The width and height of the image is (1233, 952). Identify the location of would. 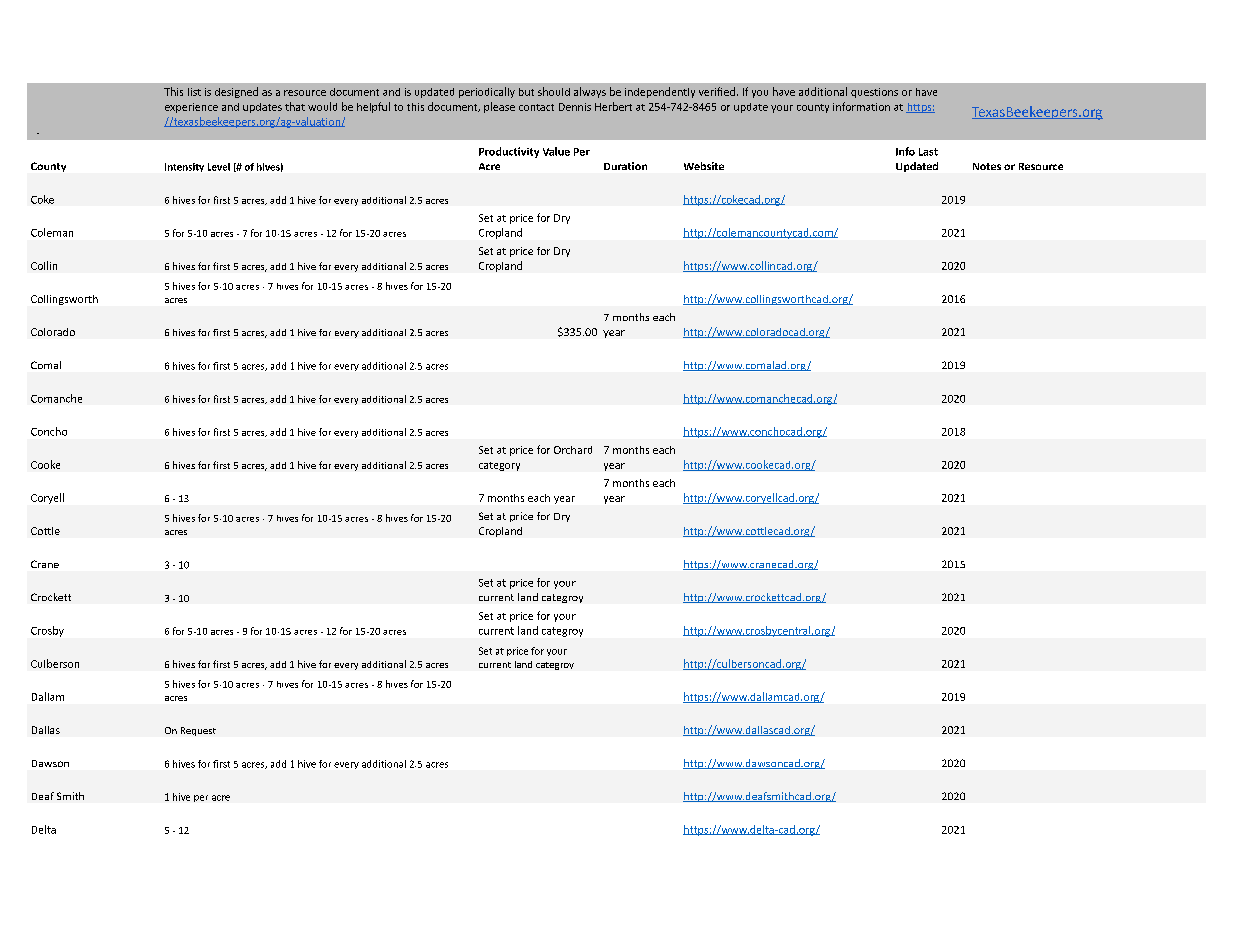
(322, 106).
